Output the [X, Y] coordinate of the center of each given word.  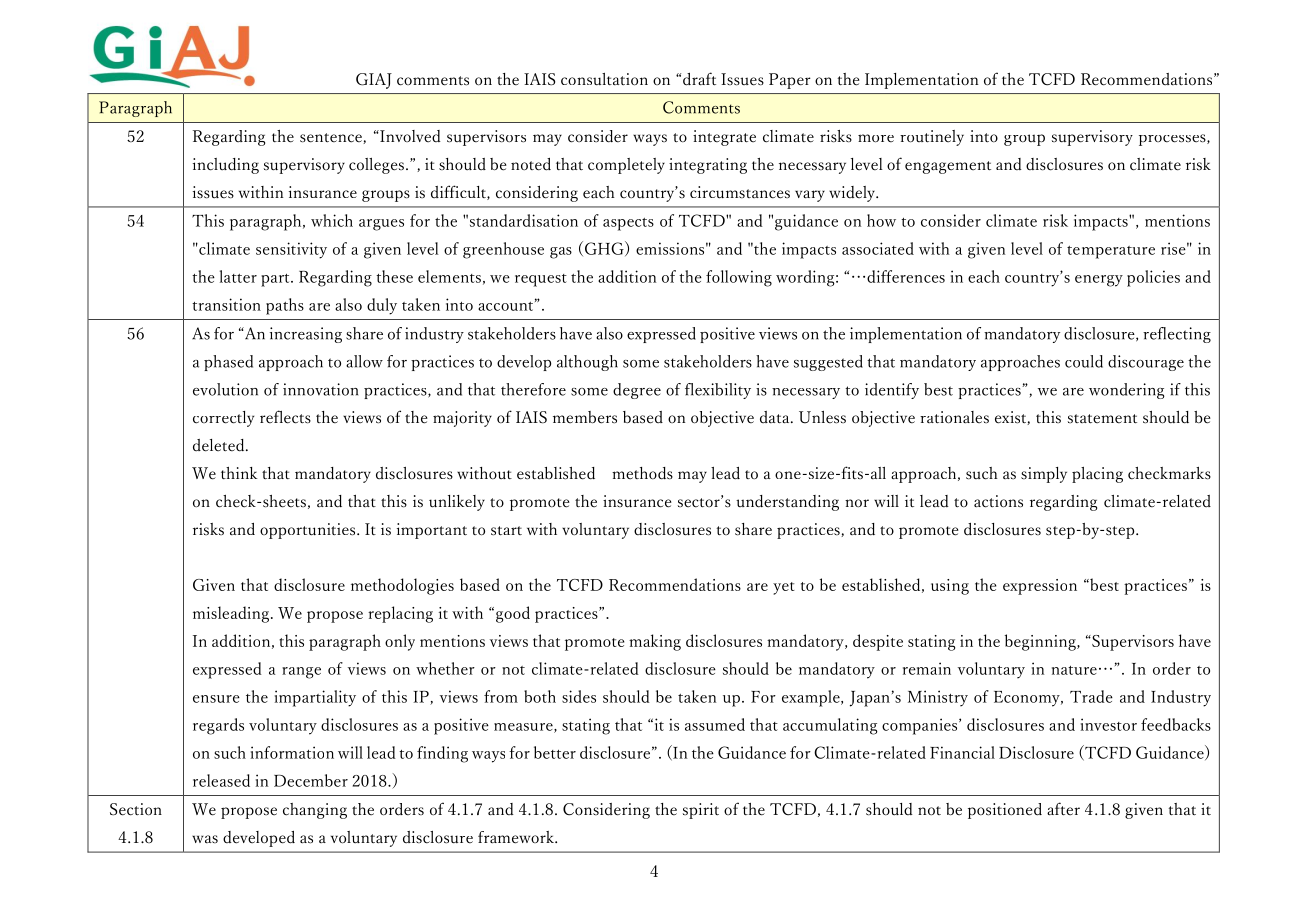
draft [699, 79]
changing [315, 811]
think [239, 473]
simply [1044, 475]
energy [1099, 281]
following [739, 278]
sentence [332, 138]
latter [238, 276]
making [655, 642]
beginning [1041, 642]
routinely [932, 138]
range [301, 673]
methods [642, 473]
